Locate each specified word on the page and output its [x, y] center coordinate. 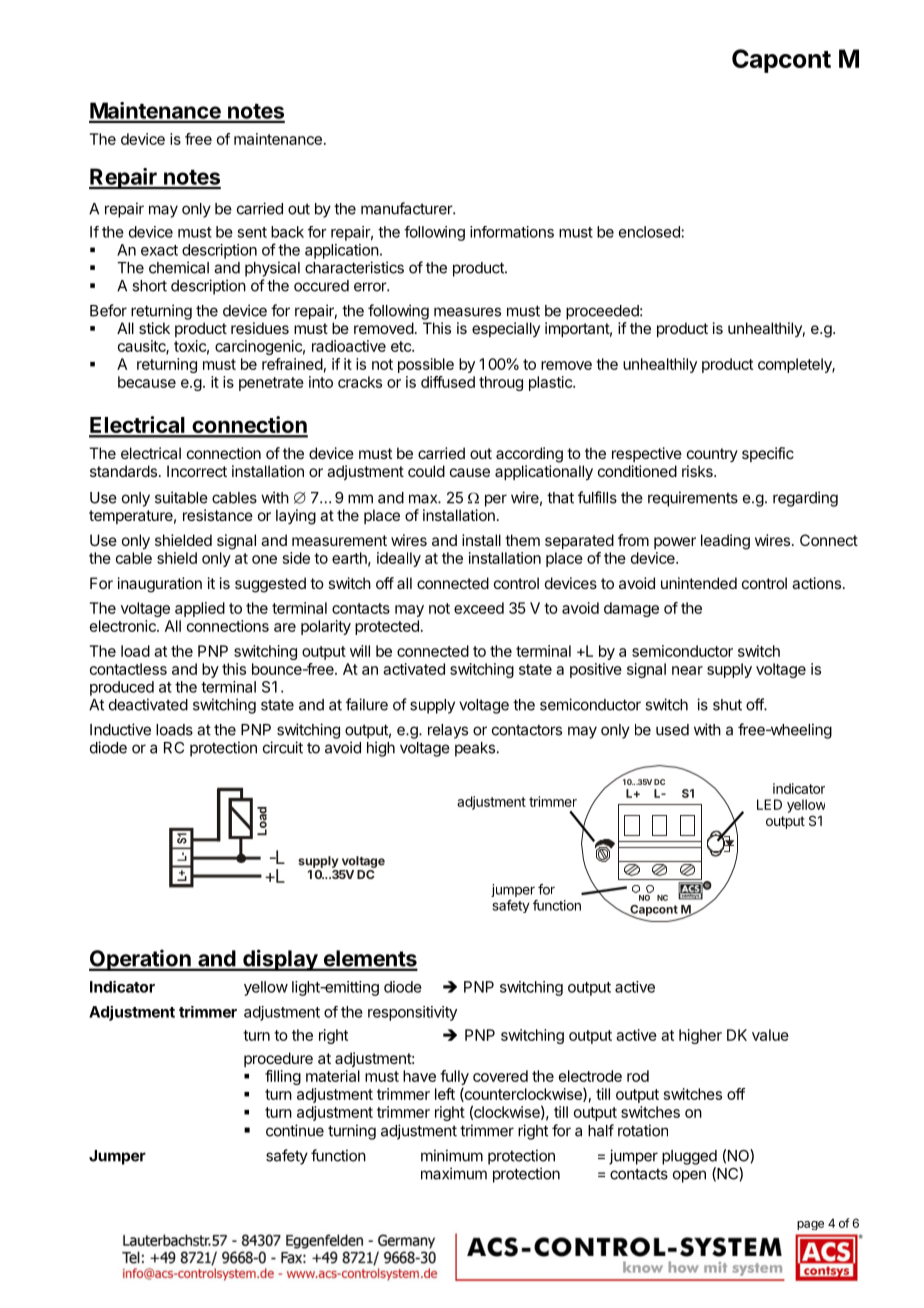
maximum [454, 1173]
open [689, 1176]
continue [295, 1130]
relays [448, 731]
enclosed [649, 232]
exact [159, 250]
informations [512, 232]
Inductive [120, 729]
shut [727, 705]
